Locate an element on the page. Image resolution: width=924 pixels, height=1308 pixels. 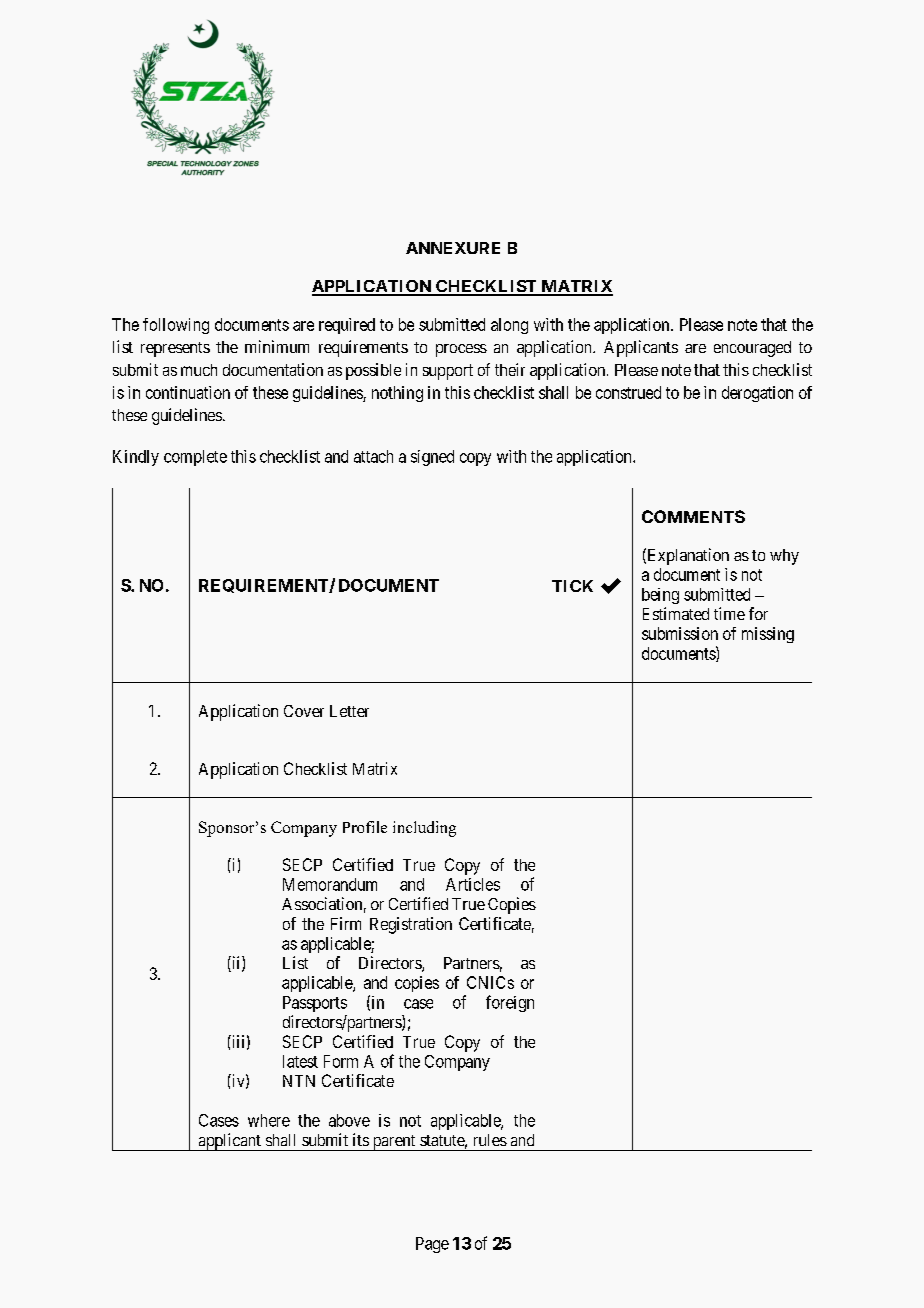
submission is located at coordinates (680, 633).
